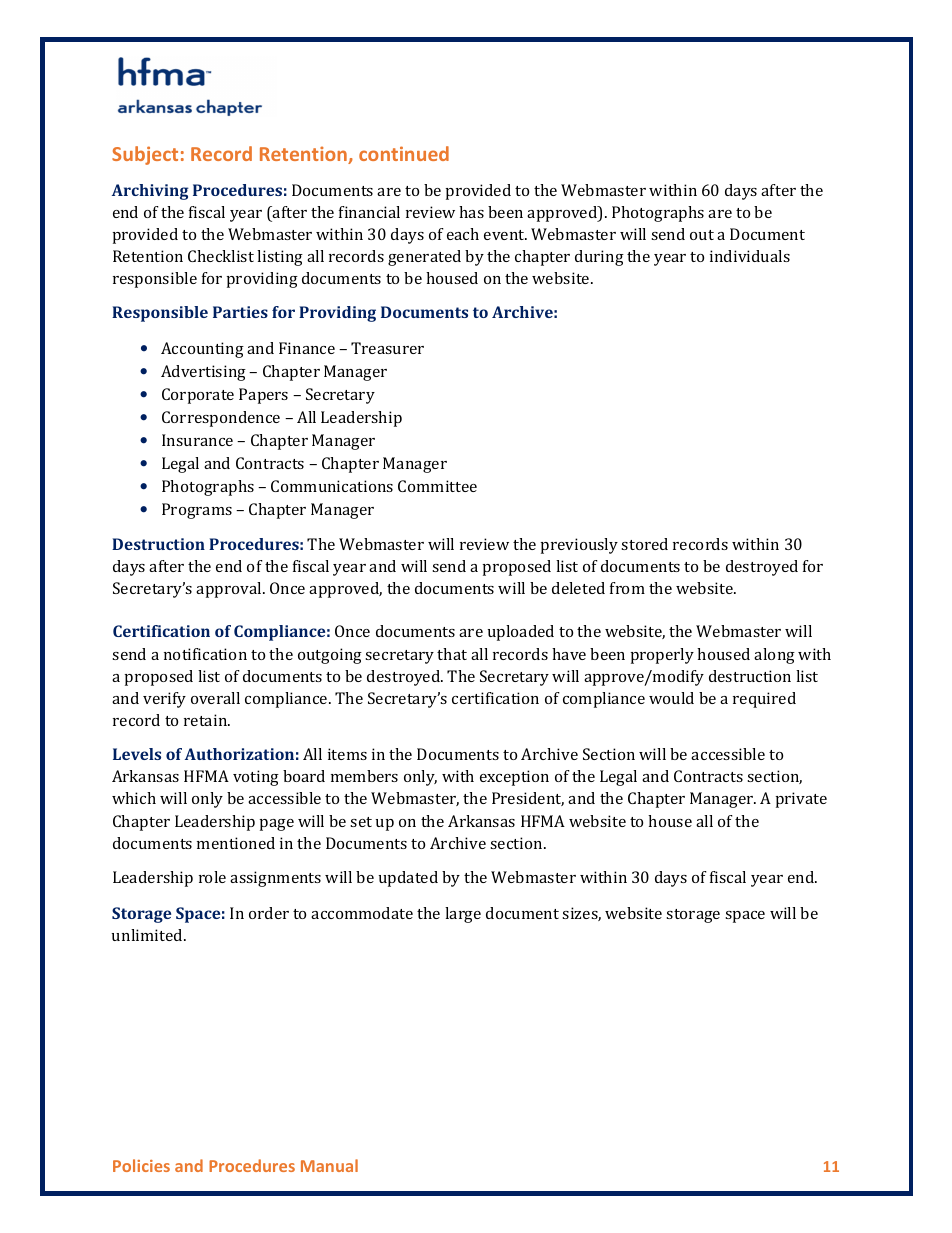 The image size is (952, 1233). I want to click on stored, so click(644, 544).
